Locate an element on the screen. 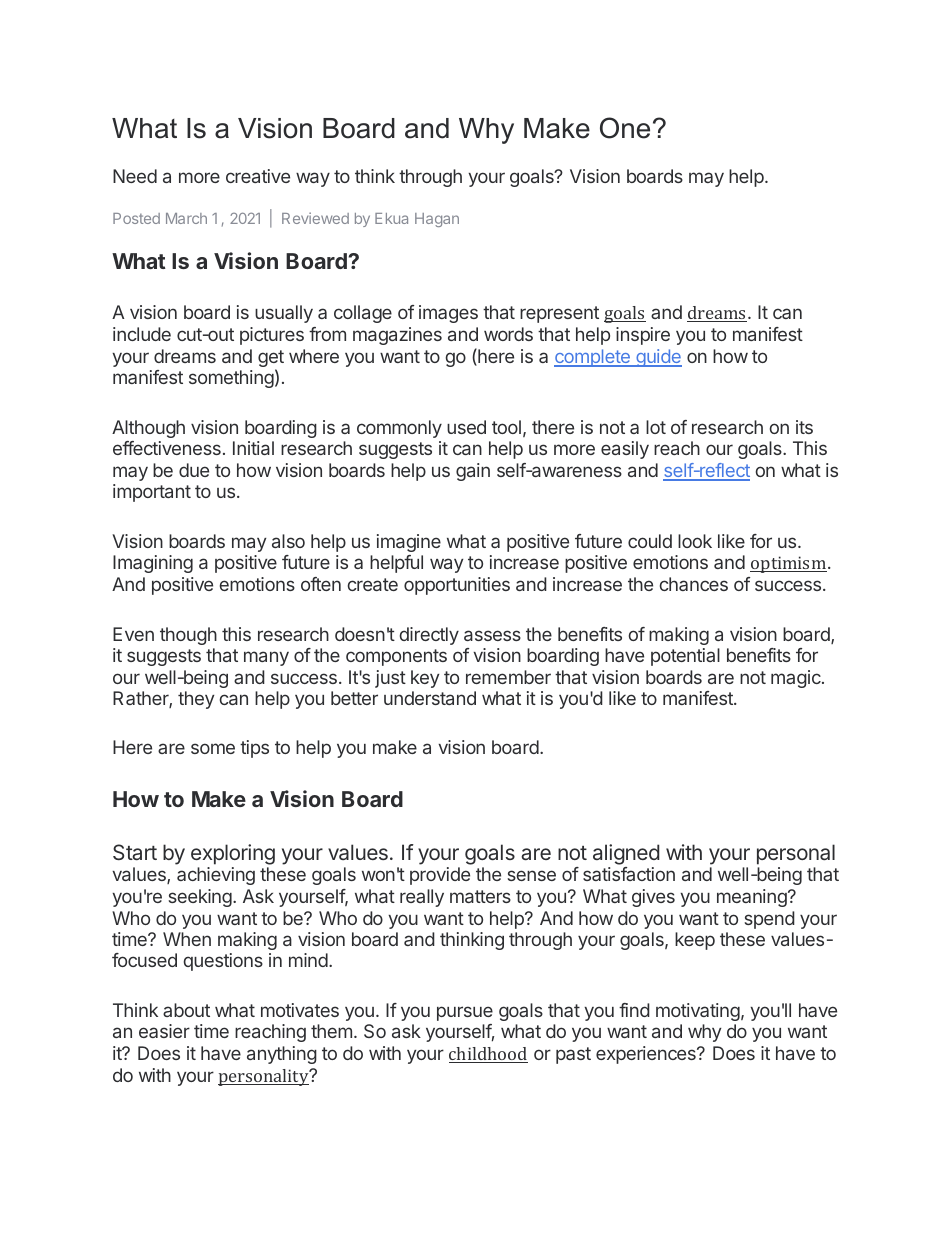 This screenshot has height=1233, width=952. Initial is located at coordinates (253, 448).
